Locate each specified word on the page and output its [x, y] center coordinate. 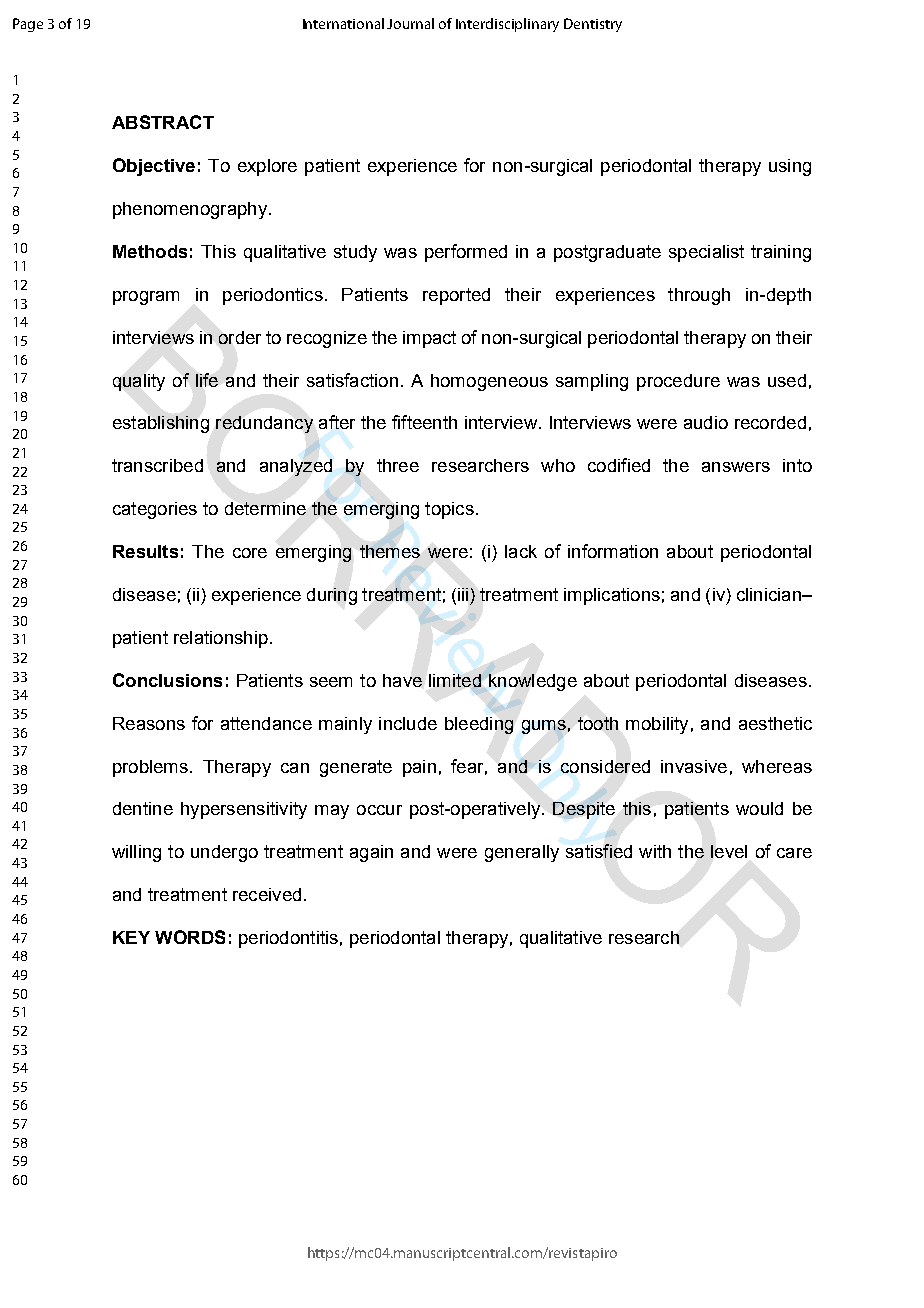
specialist [706, 253]
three [398, 465]
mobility [657, 725]
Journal [410, 23]
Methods [150, 251]
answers [736, 467]
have [402, 680]
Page [28, 25]
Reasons [149, 723]
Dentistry [593, 25]
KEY [131, 937]
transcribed [157, 465]
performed [466, 253]
